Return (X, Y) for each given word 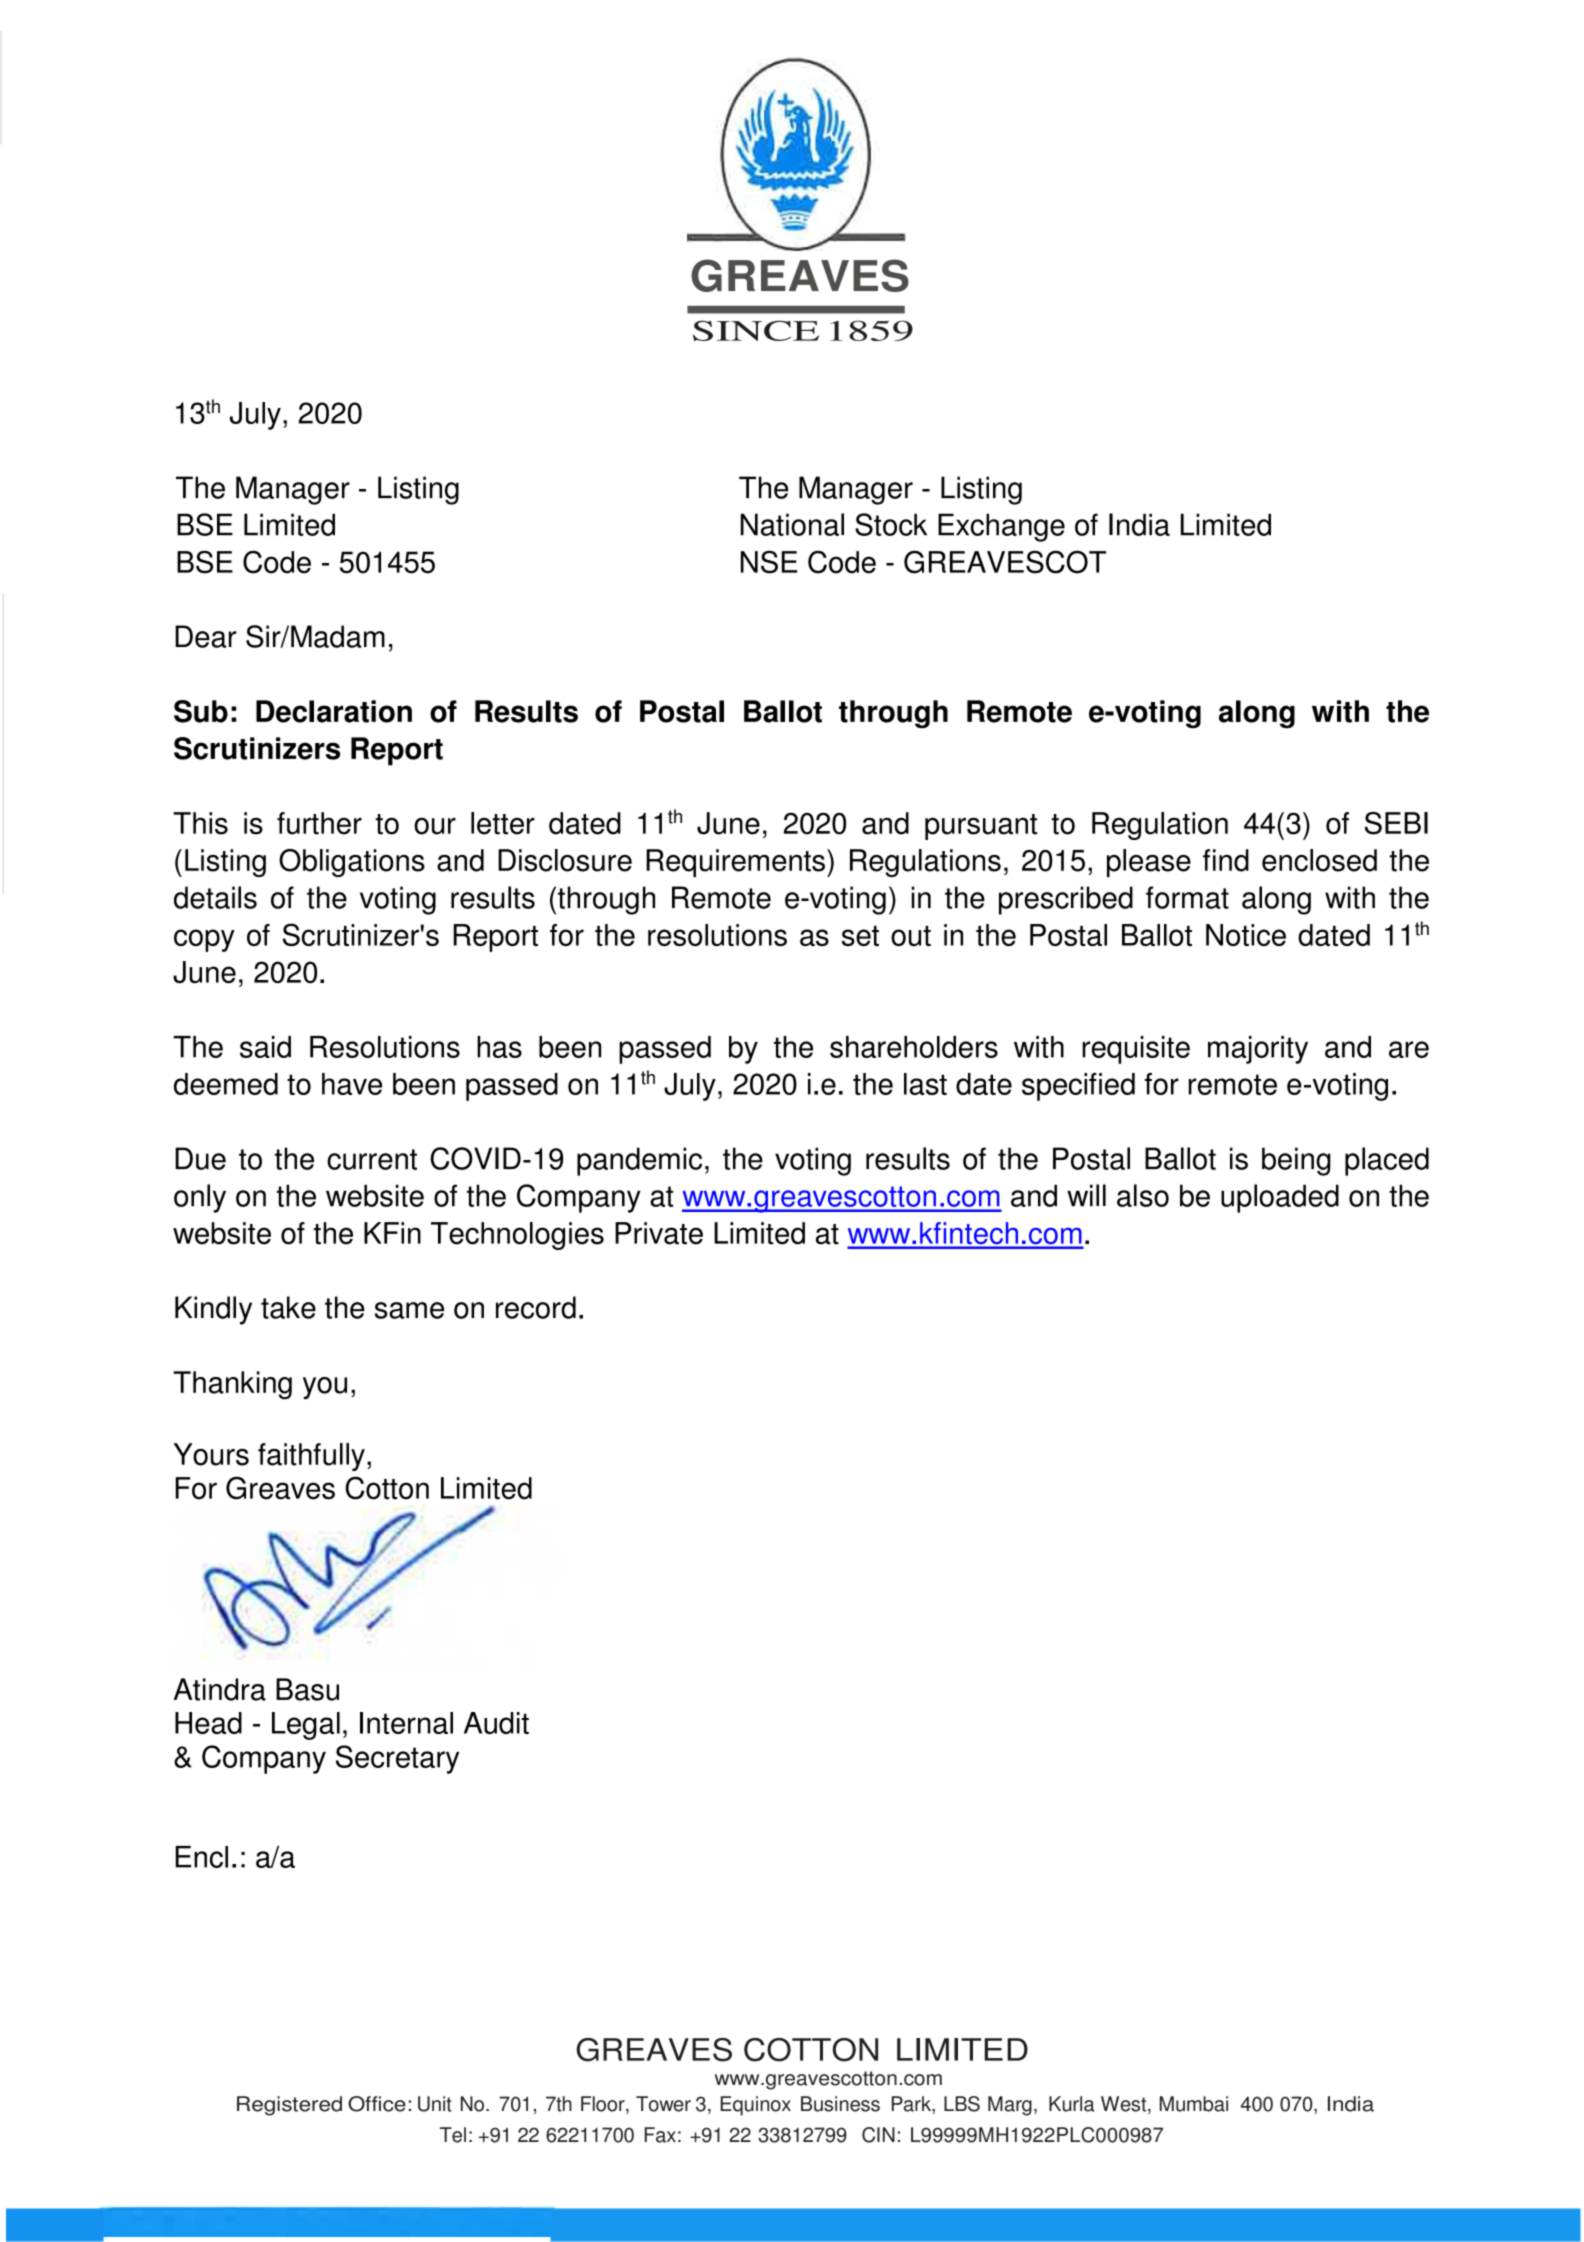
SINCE (756, 330)
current (372, 1159)
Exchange (1001, 527)
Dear (206, 636)
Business (840, 2104)
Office (377, 2104)
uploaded (1280, 1198)
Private (659, 1233)
